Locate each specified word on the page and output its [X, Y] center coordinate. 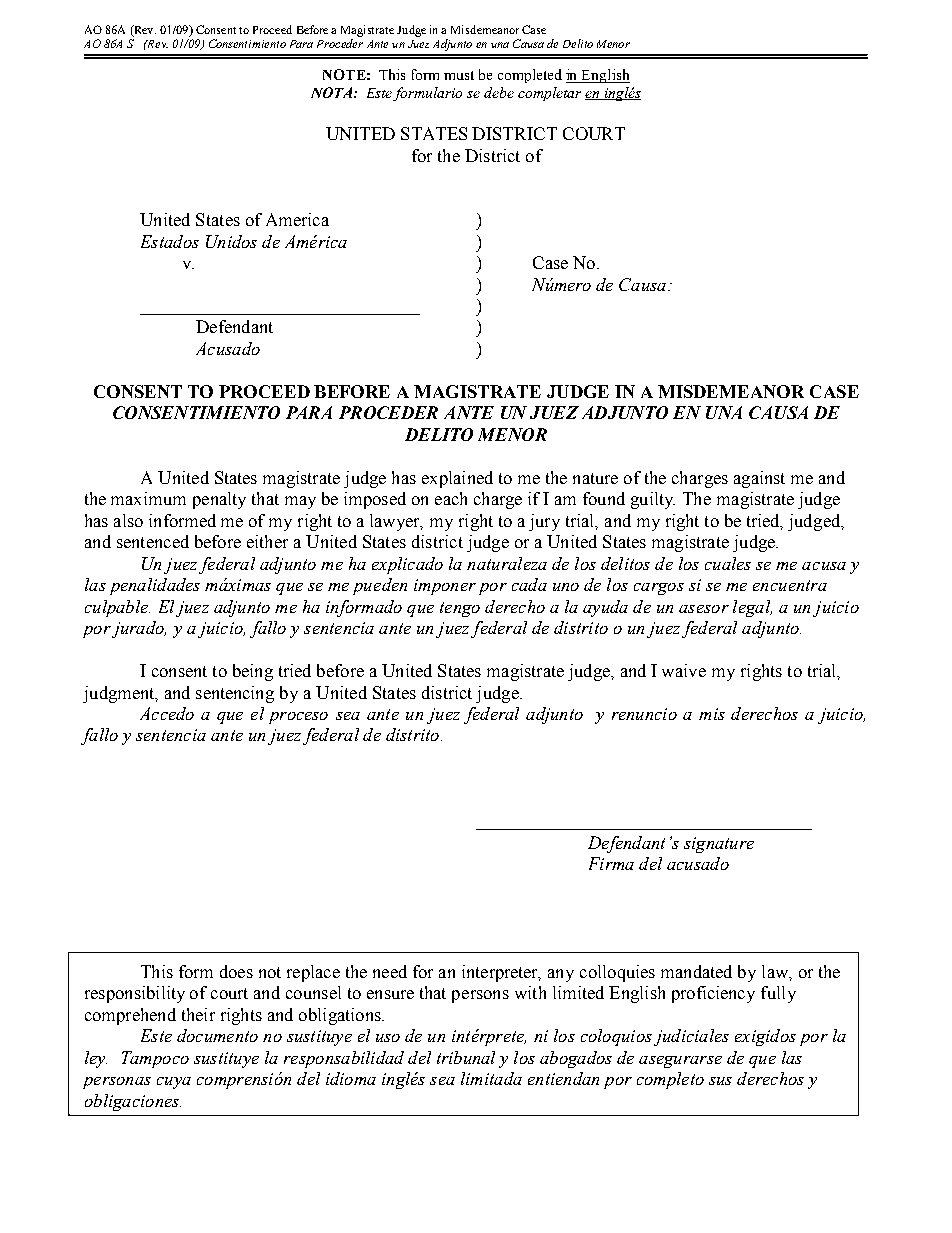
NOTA [331, 92]
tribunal [466, 1057]
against [759, 479]
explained [457, 479]
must [459, 75]
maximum [148, 498]
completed [530, 76]
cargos [659, 589]
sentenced [153, 541]
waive [684, 670]
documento [217, 1035]
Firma [611, 863]
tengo [460, 609]
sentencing [235, 694]
